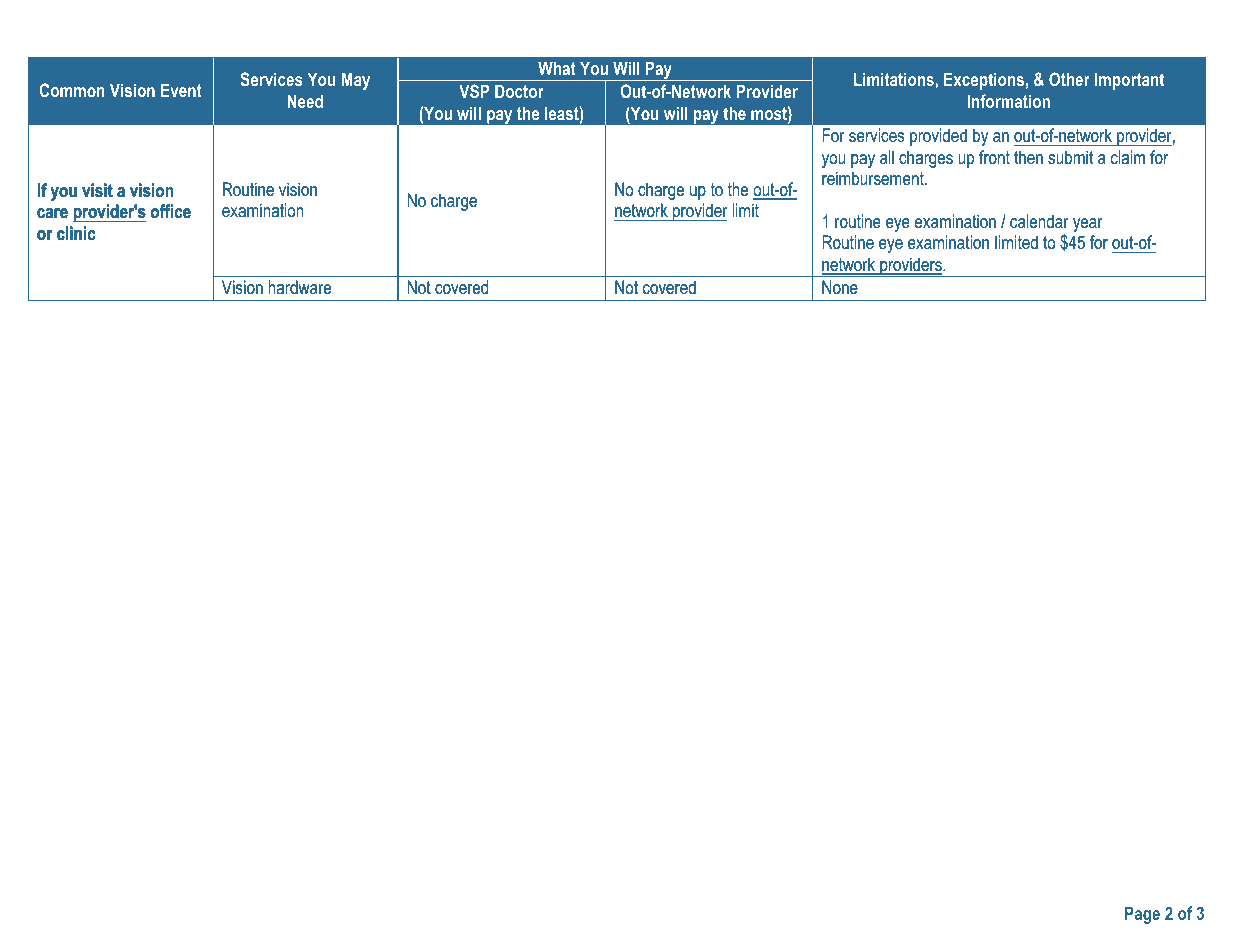  Describe the element at coordinates (874, 178) in the image. I see `reimbursement` at that location.
